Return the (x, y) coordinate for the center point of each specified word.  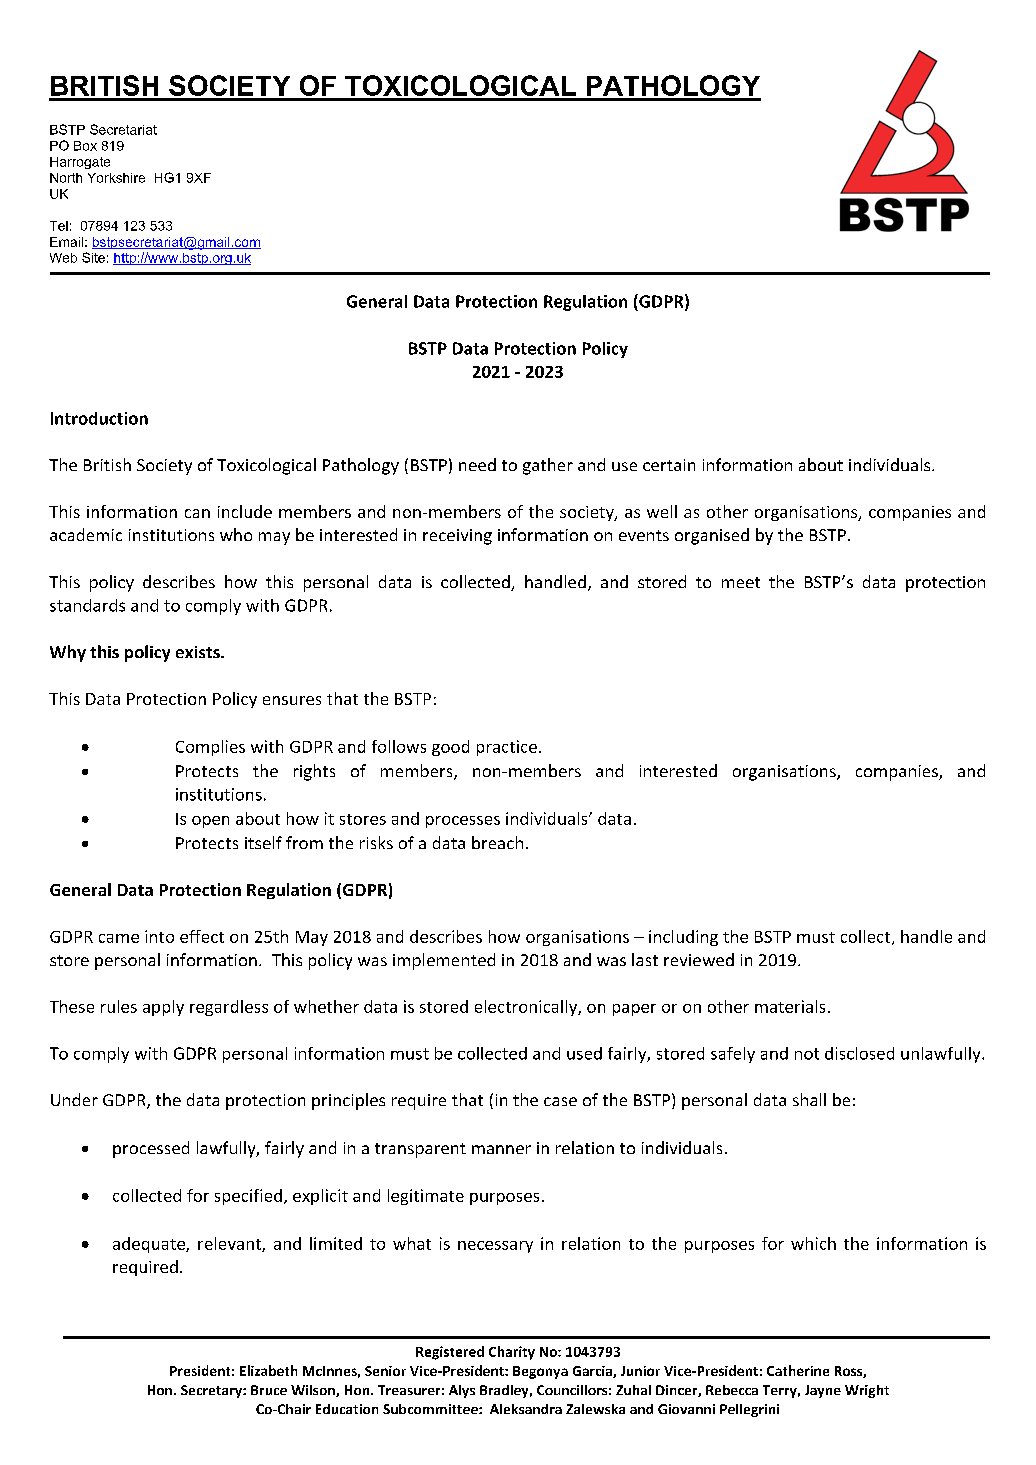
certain (669, 465)
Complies (210, 748)
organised (712, 536)
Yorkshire (116, 178)
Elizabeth (268, 1370)
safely (733, 1055)
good (450, 748)
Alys (462, 1391)
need (477, 464)
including (683, 938)
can (197, 513)
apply (163, 1008)
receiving (457, 537)
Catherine (798, 1370)
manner (501, 1149)
